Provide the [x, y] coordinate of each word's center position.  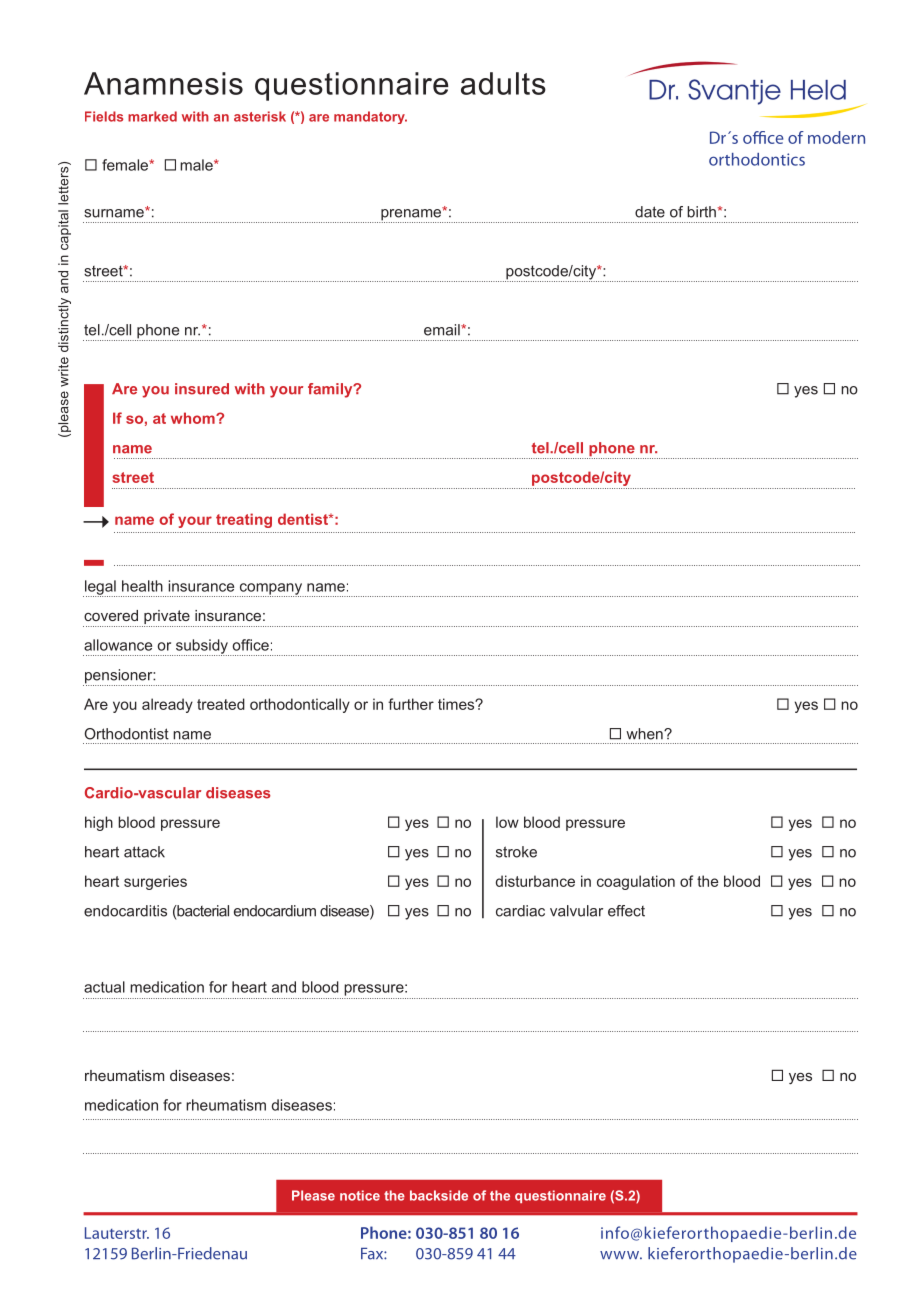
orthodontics [757, 159]
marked [152, 116]
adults [503, 83]
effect [626, 911]
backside [439, 1195]
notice [360, 1195]
